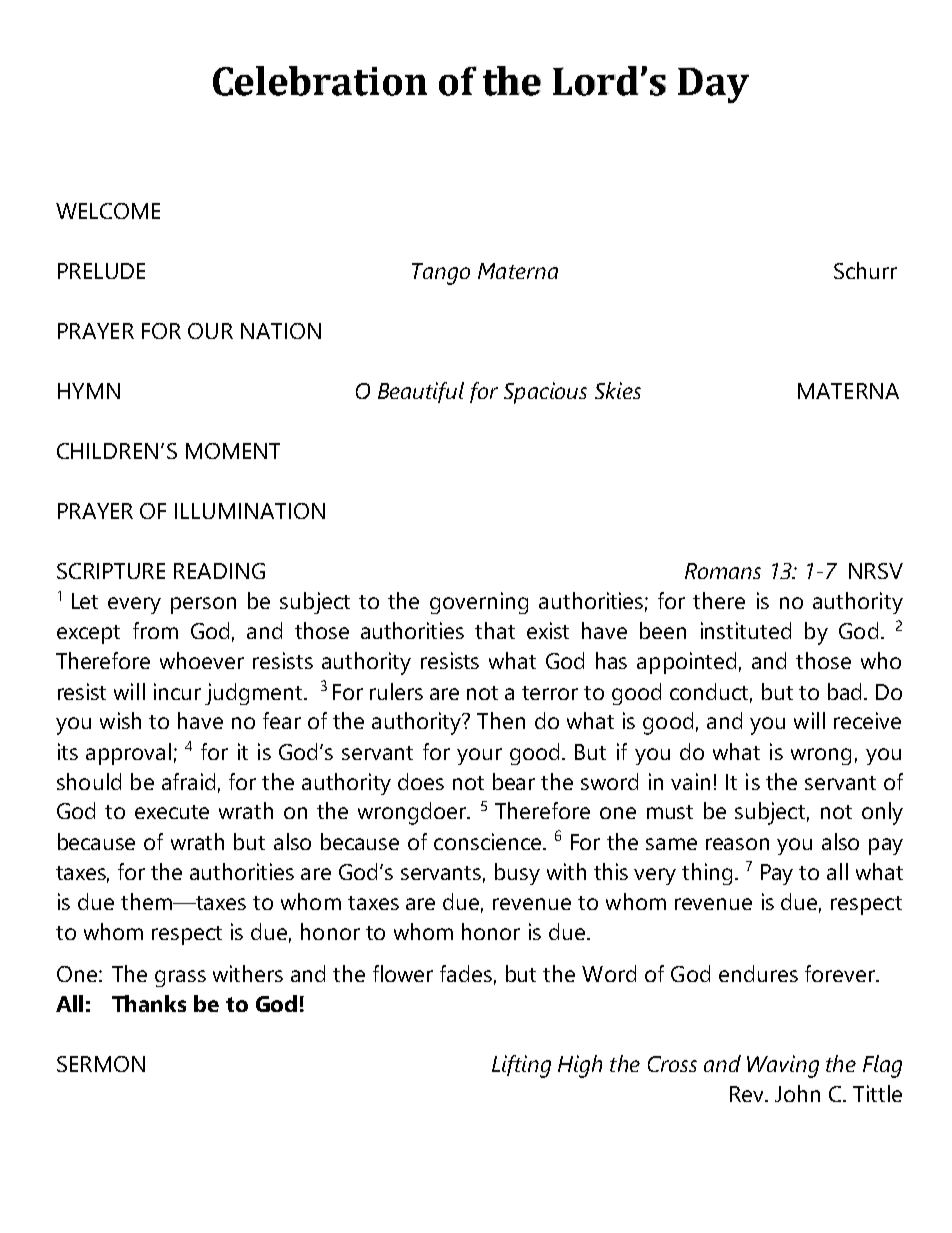 Image resolution: width=952 pixels, height=1233 pixels. I want to click on conscience, so click(489, 841).
